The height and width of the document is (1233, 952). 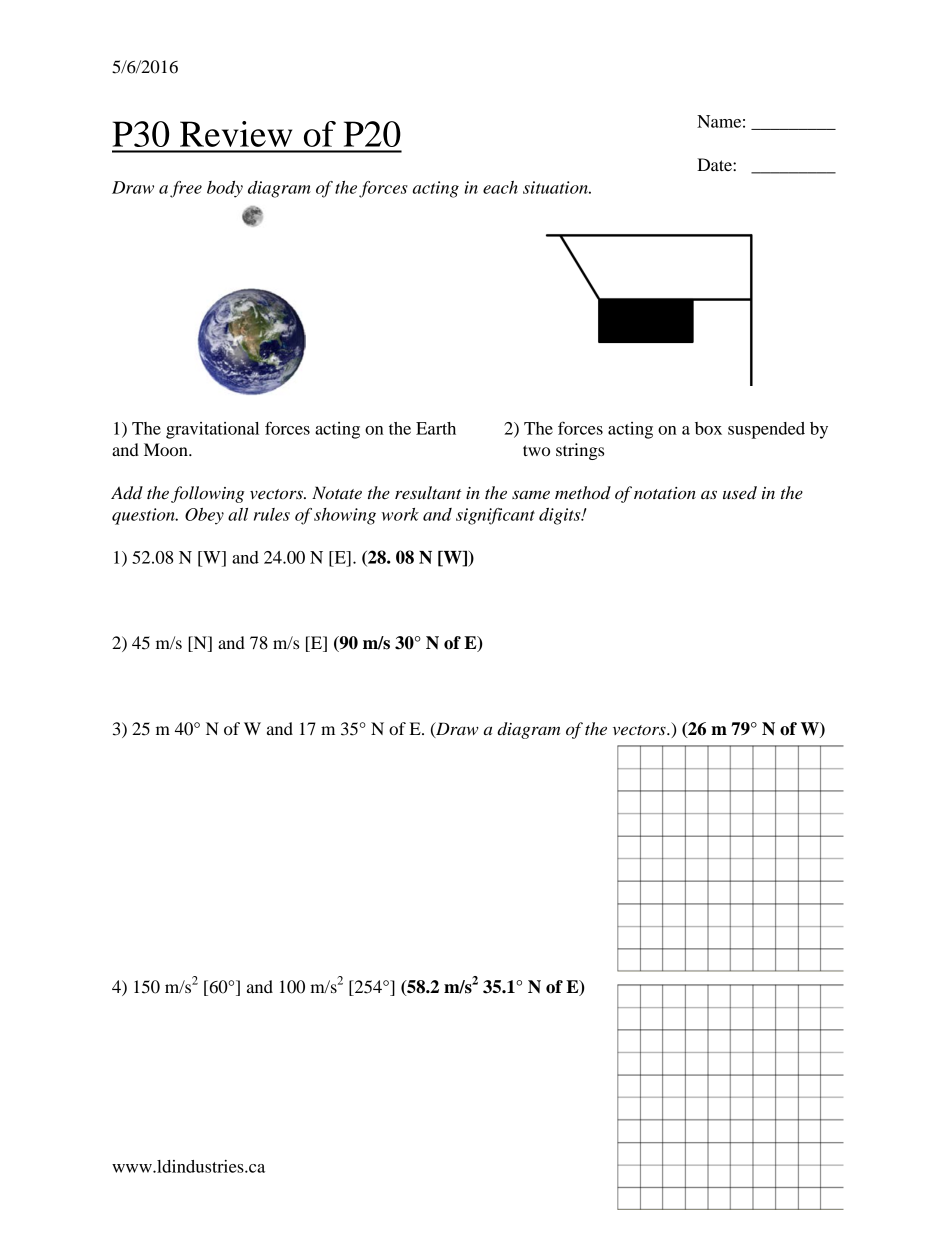 What do you see at coordinates (207, 494) in the document?
I see `following` at bounding box center [207, 494].
